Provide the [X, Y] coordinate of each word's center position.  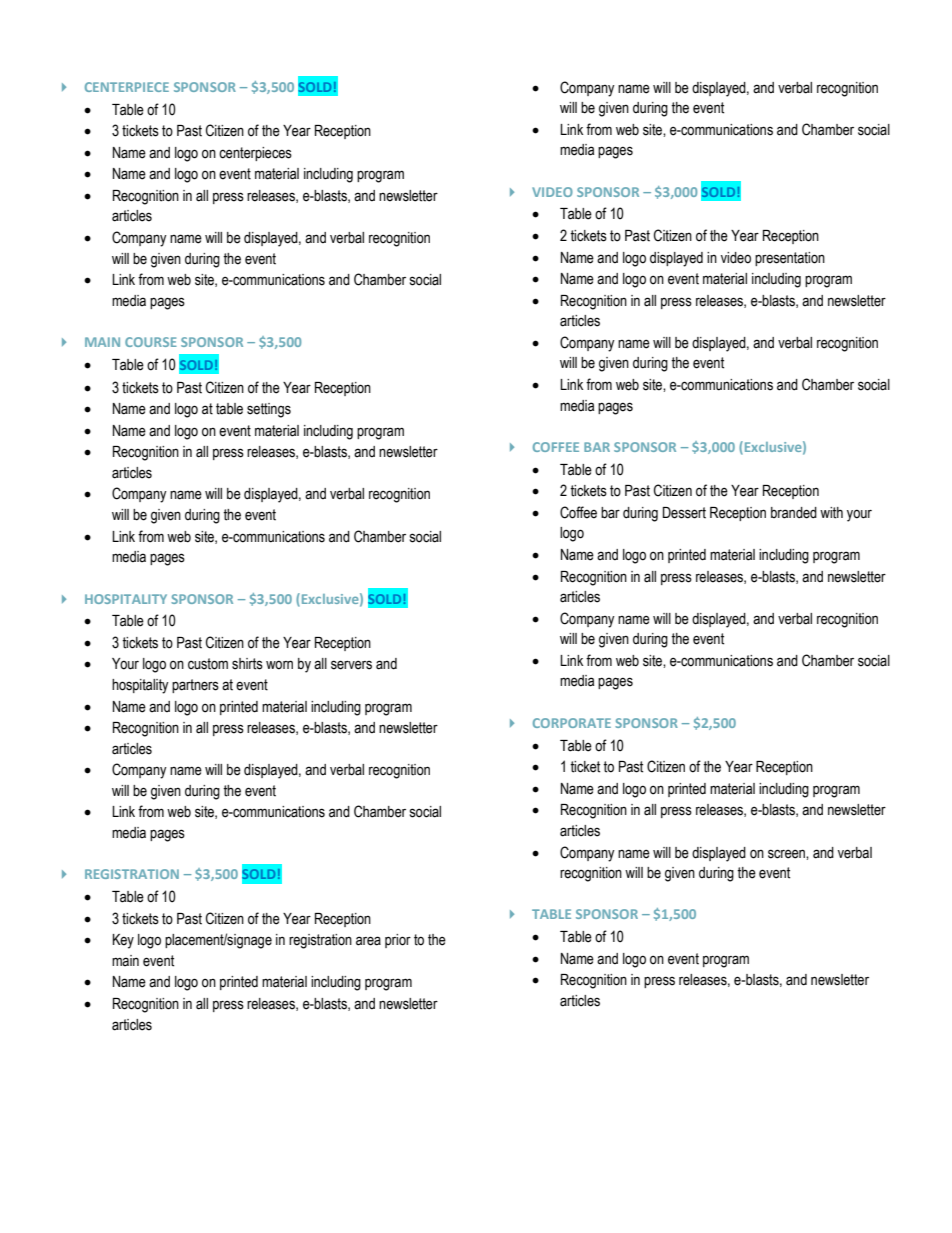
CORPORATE [572, 723]
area [368, 941]
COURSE [151, 342]
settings [269, 410]
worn [279, 665]
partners [195, 686]
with [831, 513]
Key [123, 941]
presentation [790, 259]
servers [351, 665]
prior [398, 941]
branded [794, 513]
